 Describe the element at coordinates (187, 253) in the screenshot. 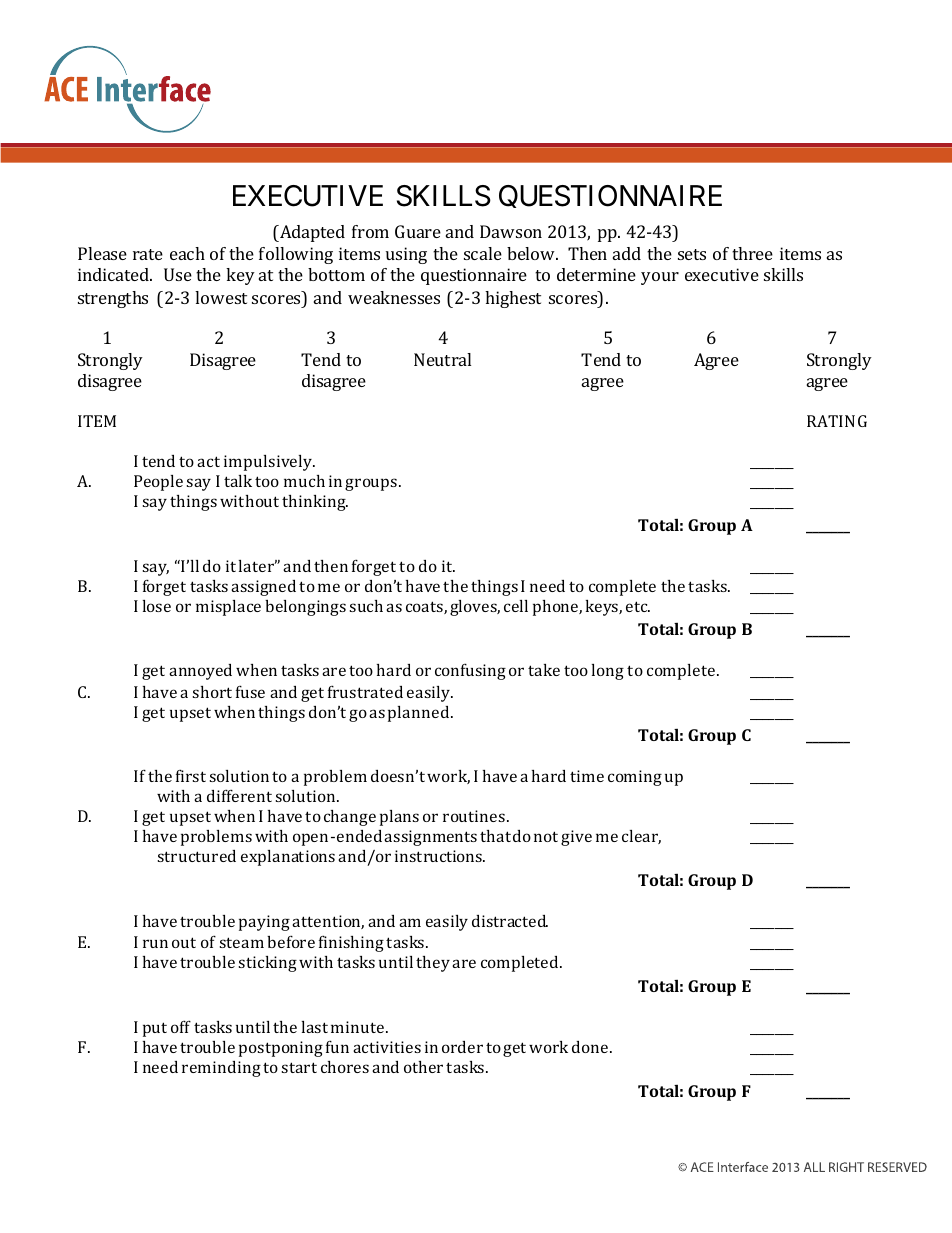

I see `each` at that location.
